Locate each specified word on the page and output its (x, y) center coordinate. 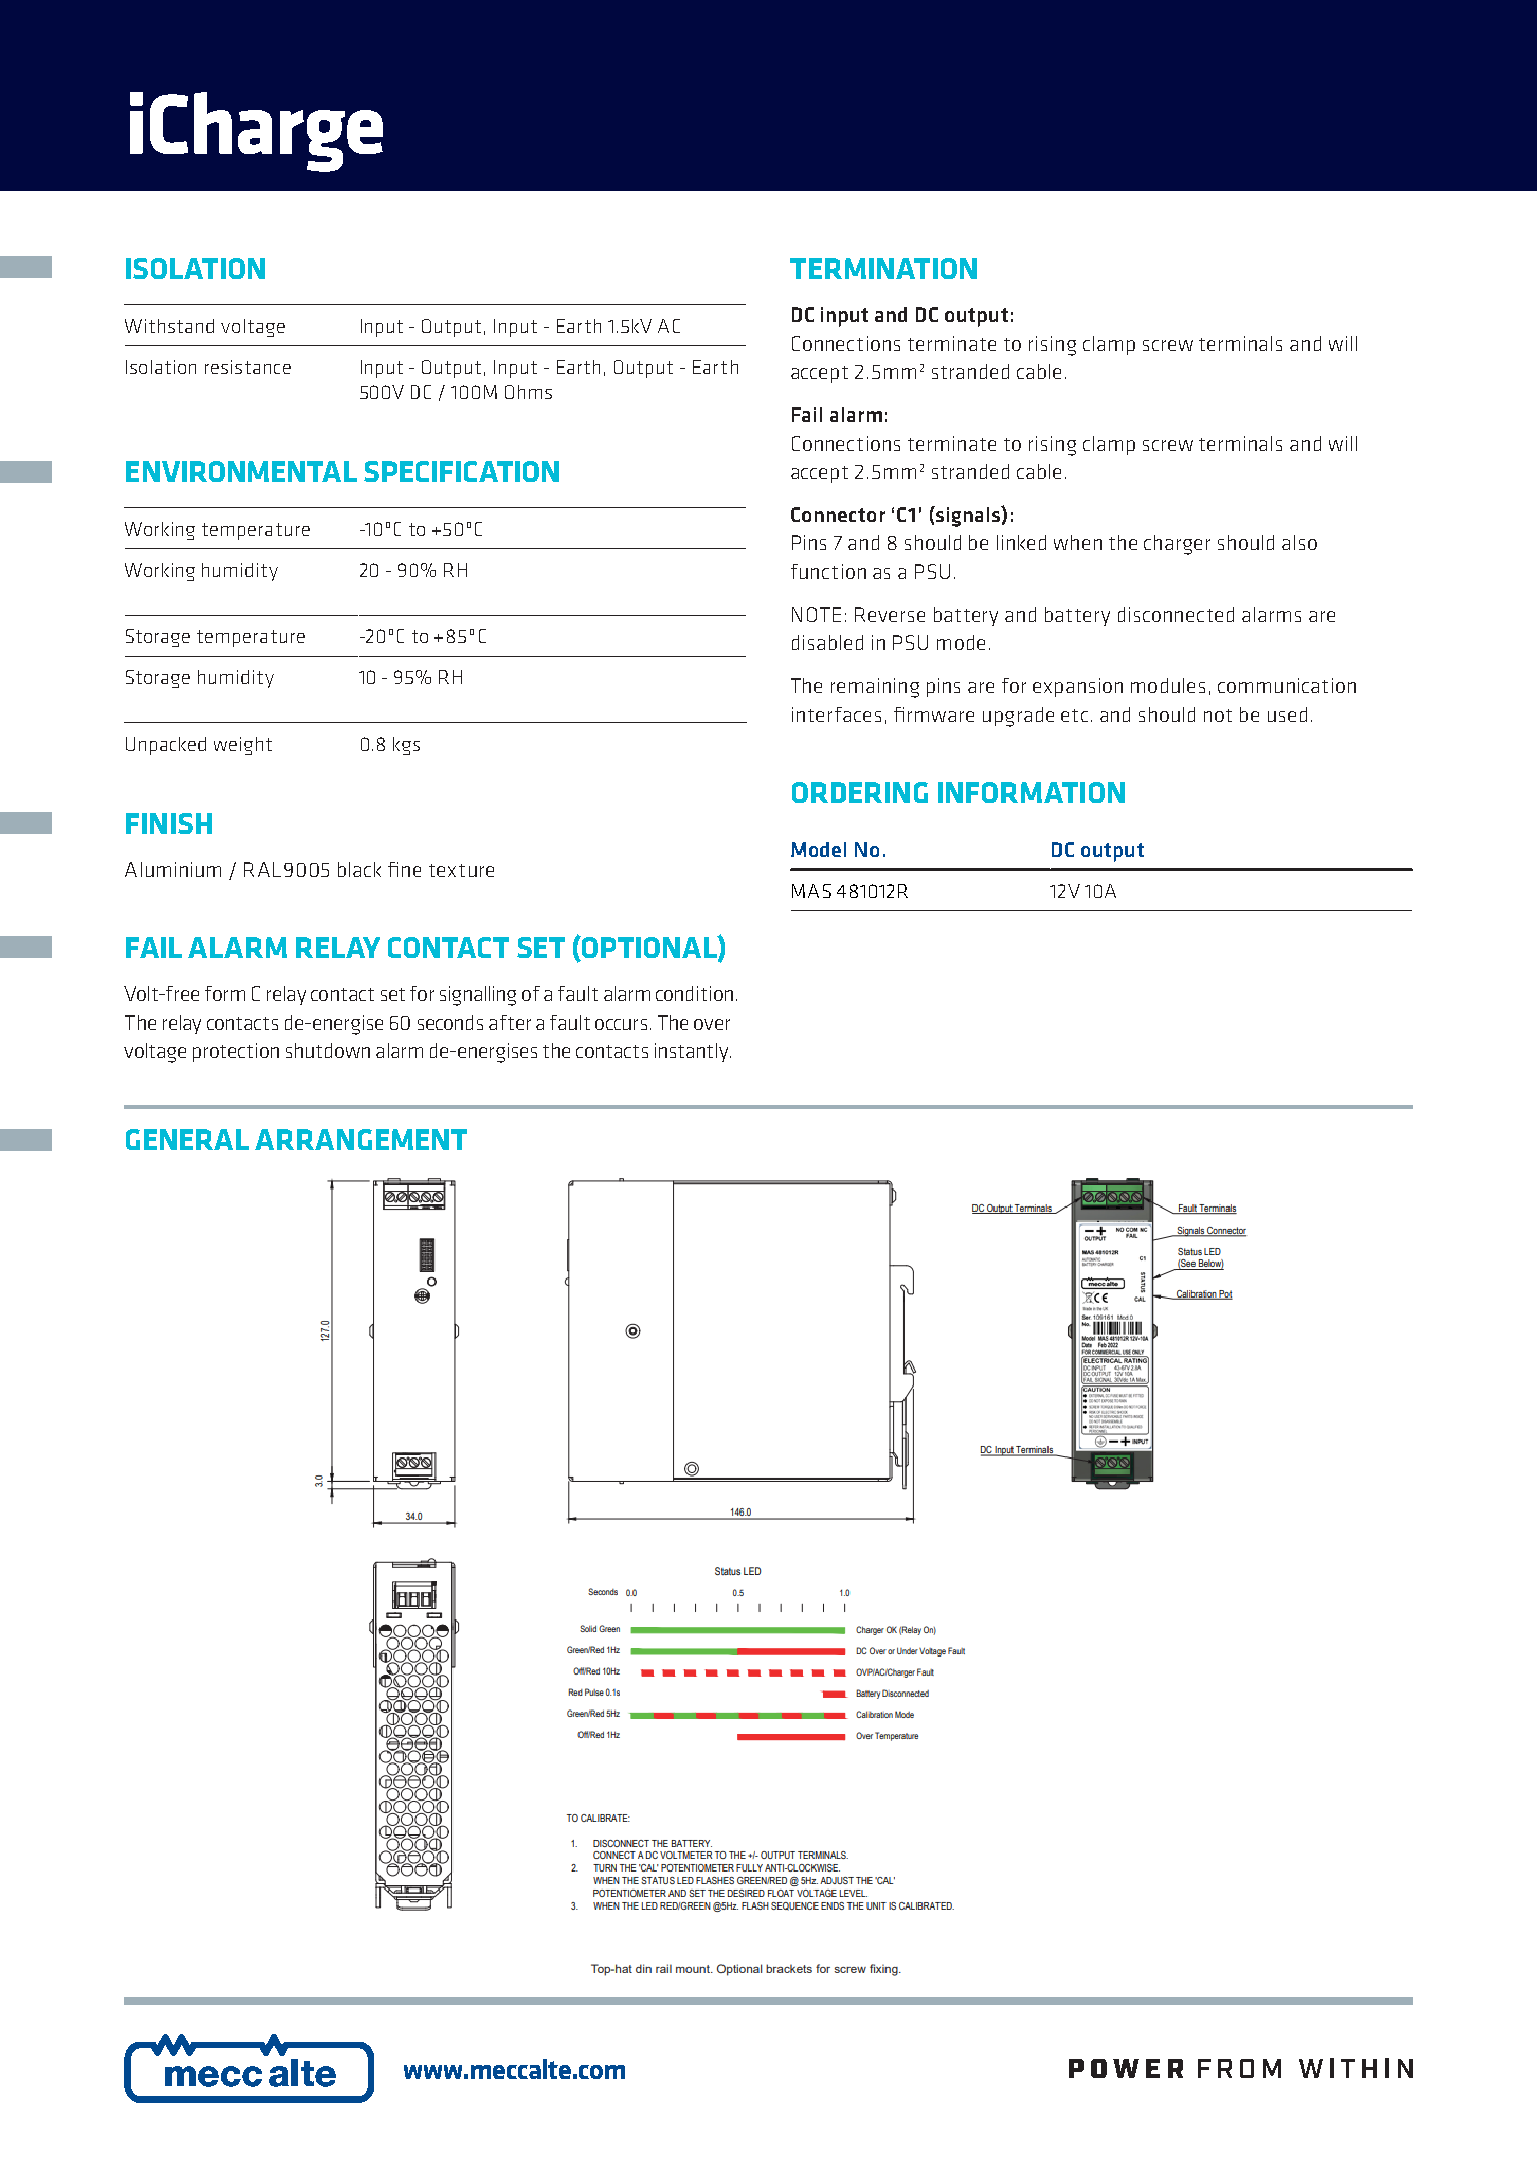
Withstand (169, 326)
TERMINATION (883, 268)
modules (1168, 685)
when (1078, 542)
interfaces (836, 714)
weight (243, 746)
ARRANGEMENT (361, 1139)
